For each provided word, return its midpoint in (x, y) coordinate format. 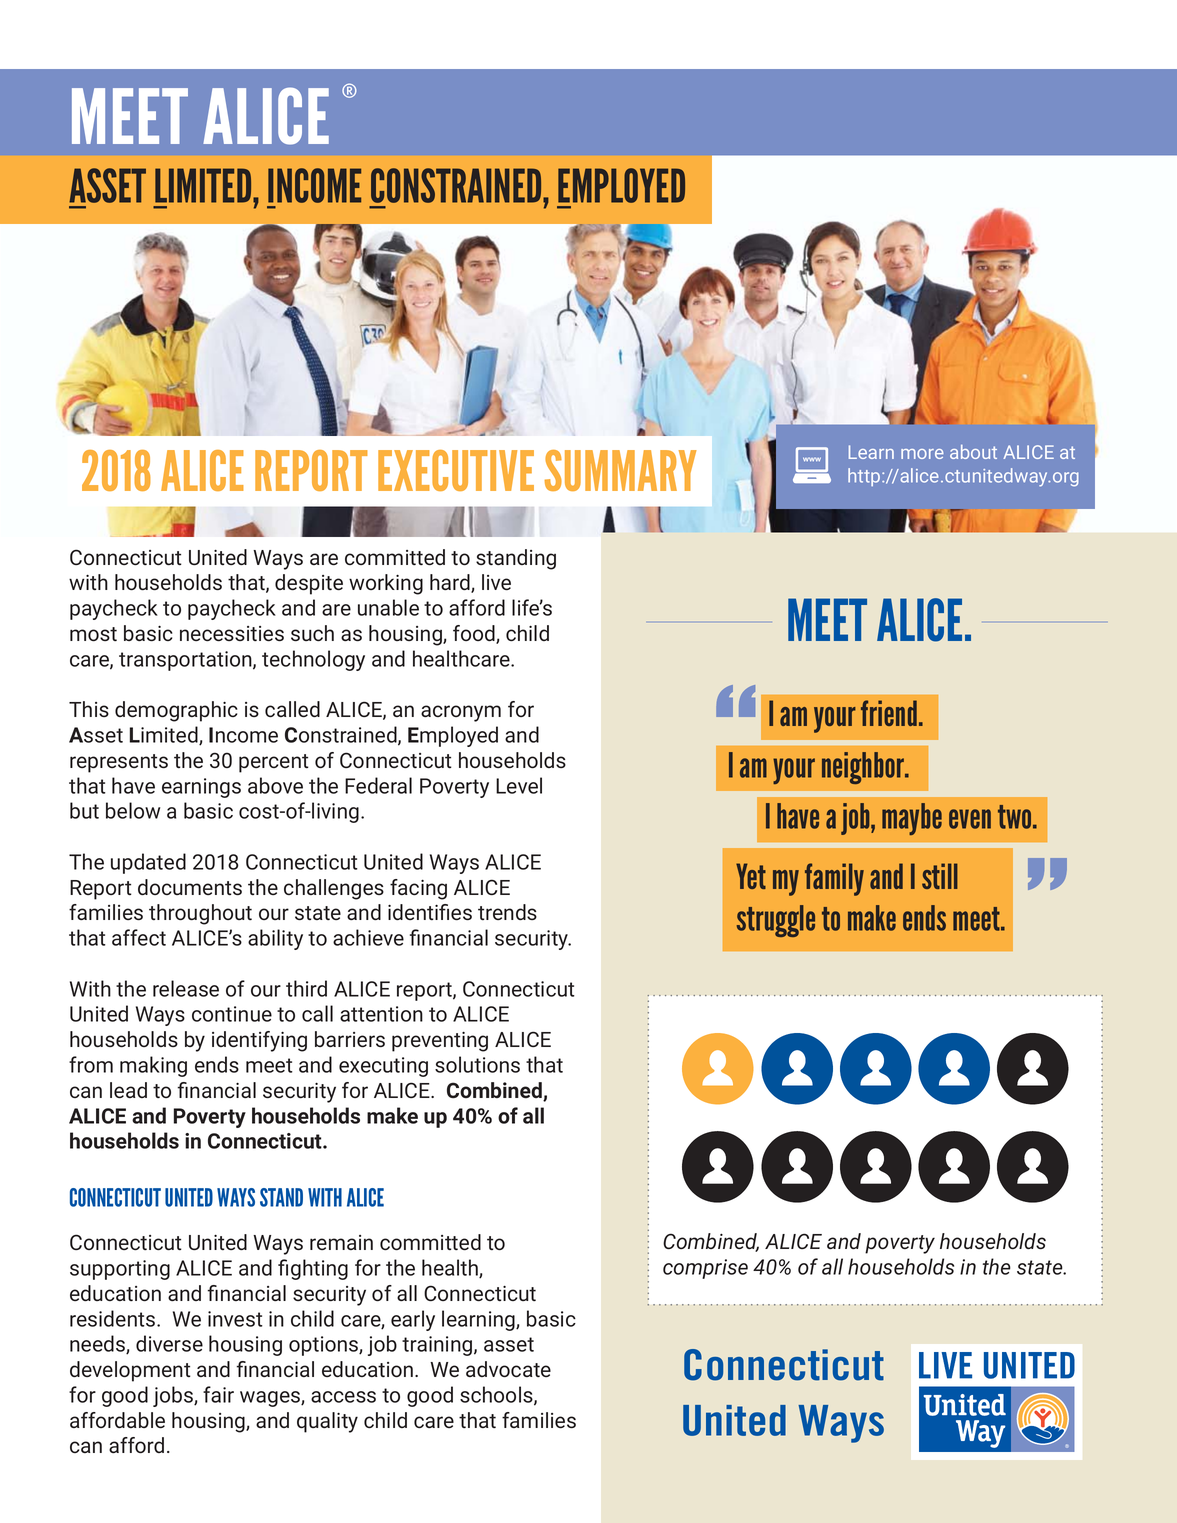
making (153, 1066)
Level (519, 785)
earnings (201, 788)
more (922, 454)
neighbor (864, 768)
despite (309, 584)
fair (218, 1394)
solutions (477, 1064)
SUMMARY (620, 470)
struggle (776, 921)
